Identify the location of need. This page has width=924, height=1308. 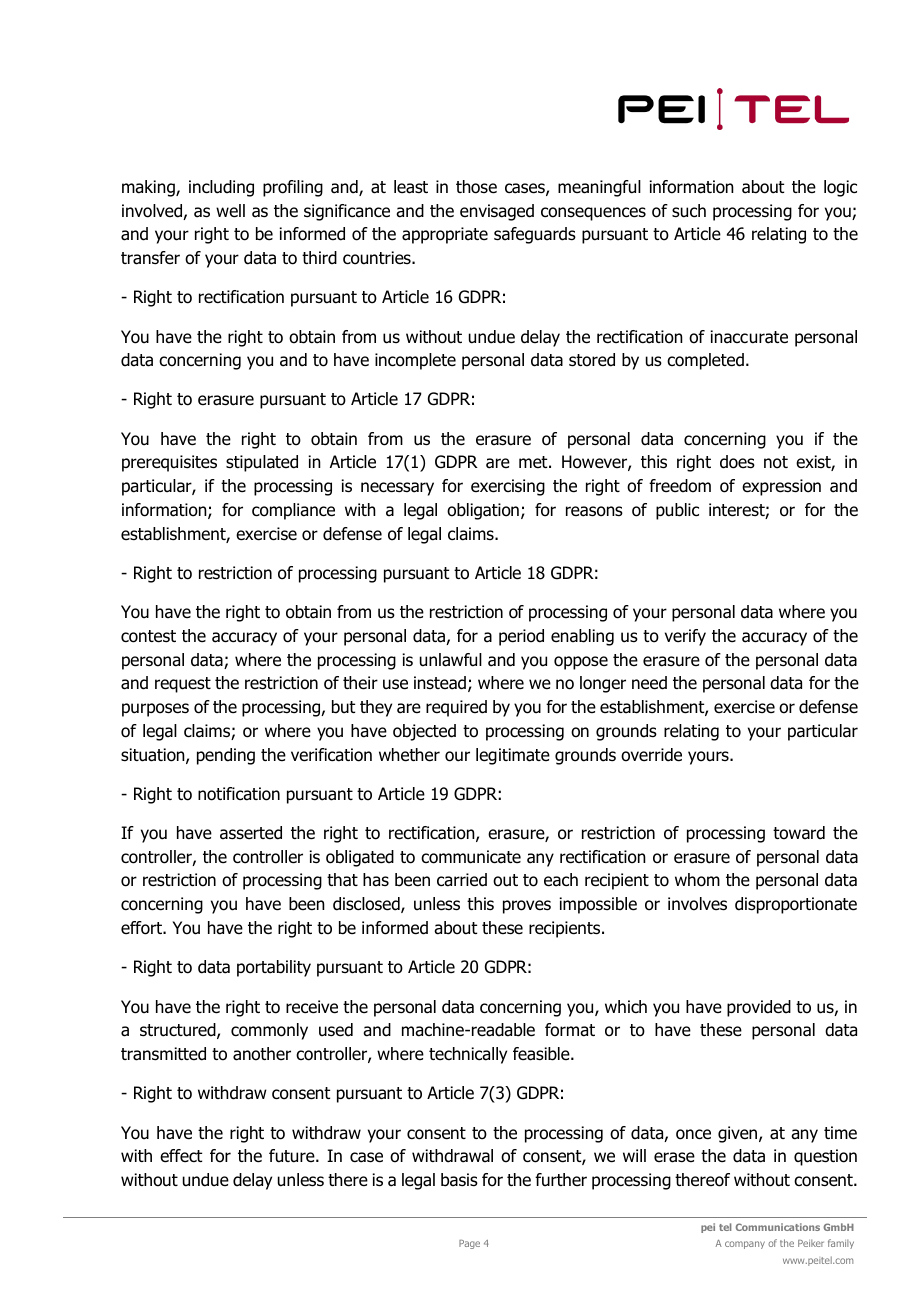
(649, 683).
